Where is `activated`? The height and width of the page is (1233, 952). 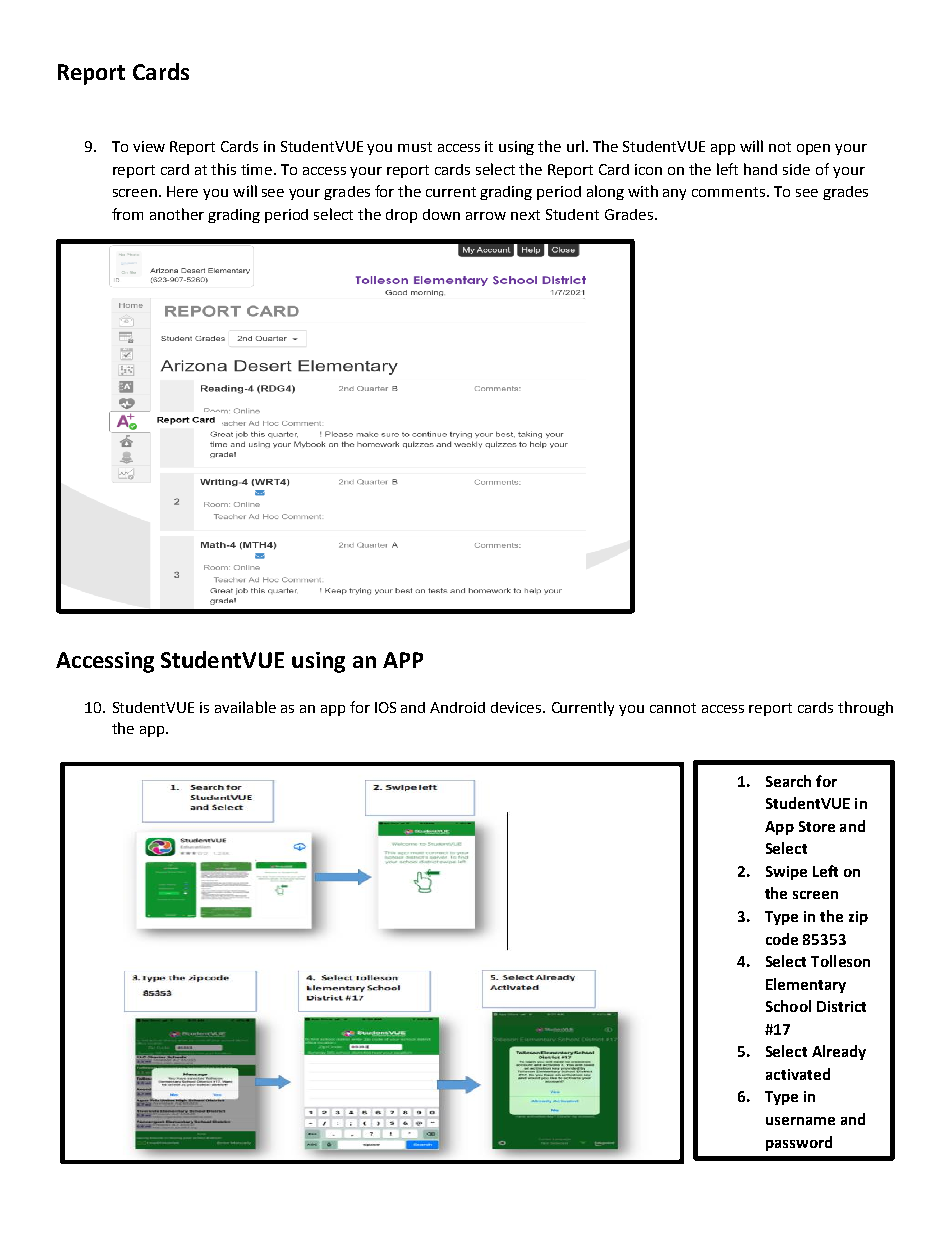 activated is located at coordinates (798, 1074).
